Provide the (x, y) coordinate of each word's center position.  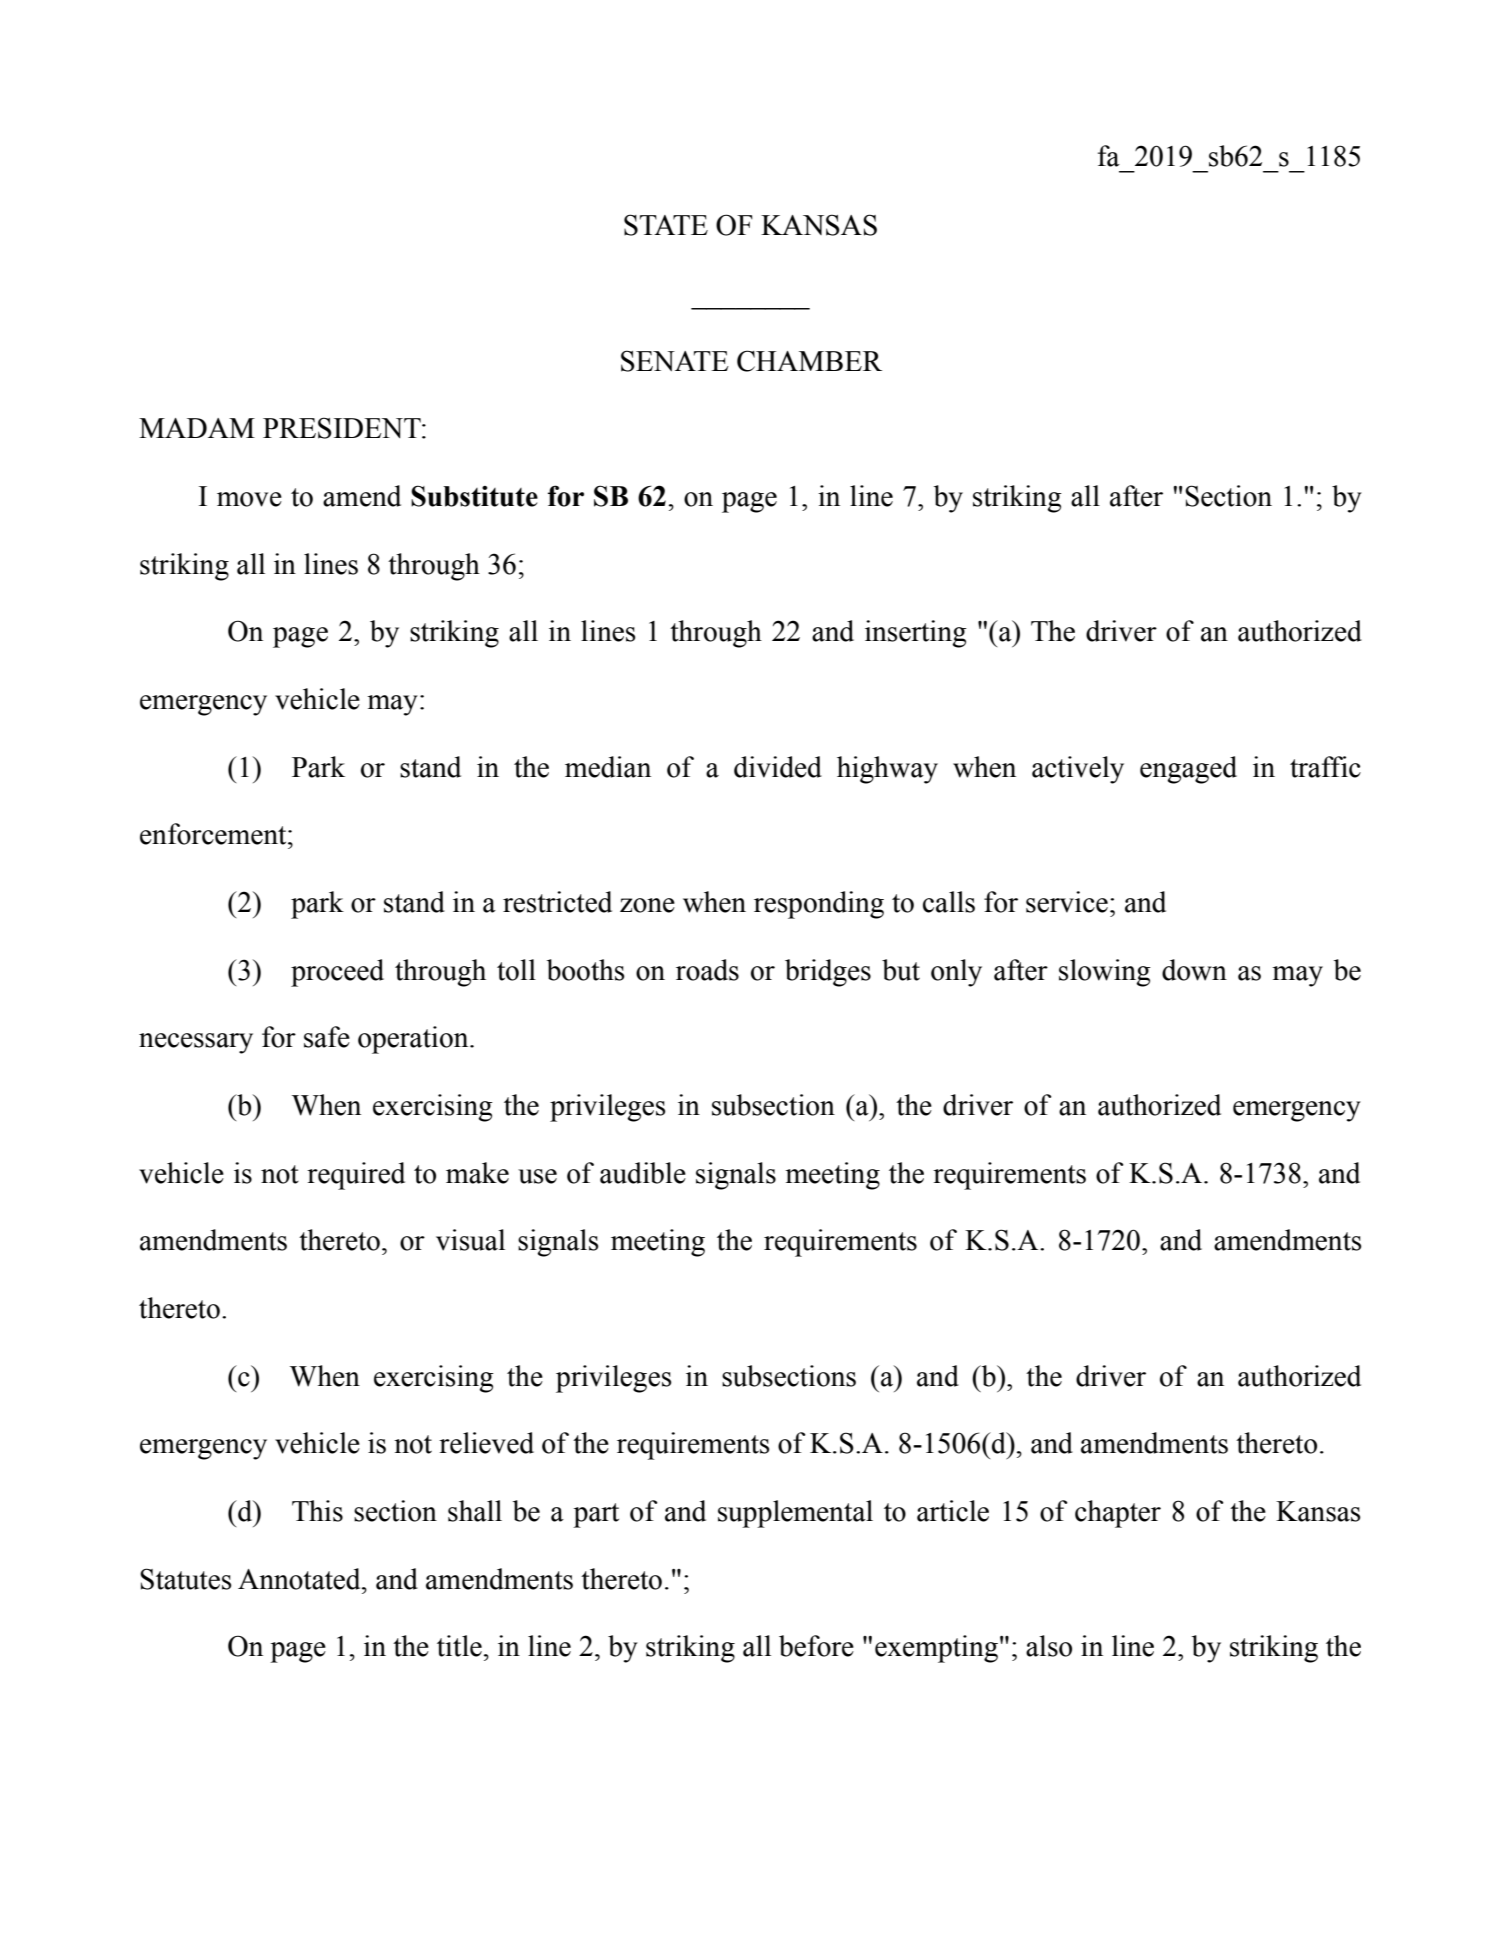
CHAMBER (809, 361)
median (608, 767)
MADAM (197, 428)
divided (778, 767)
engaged (1188, 770)
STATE (666, 225)
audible (643, 1173)
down (1194, 970)
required (356, 1176)
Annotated (300, 1579)
